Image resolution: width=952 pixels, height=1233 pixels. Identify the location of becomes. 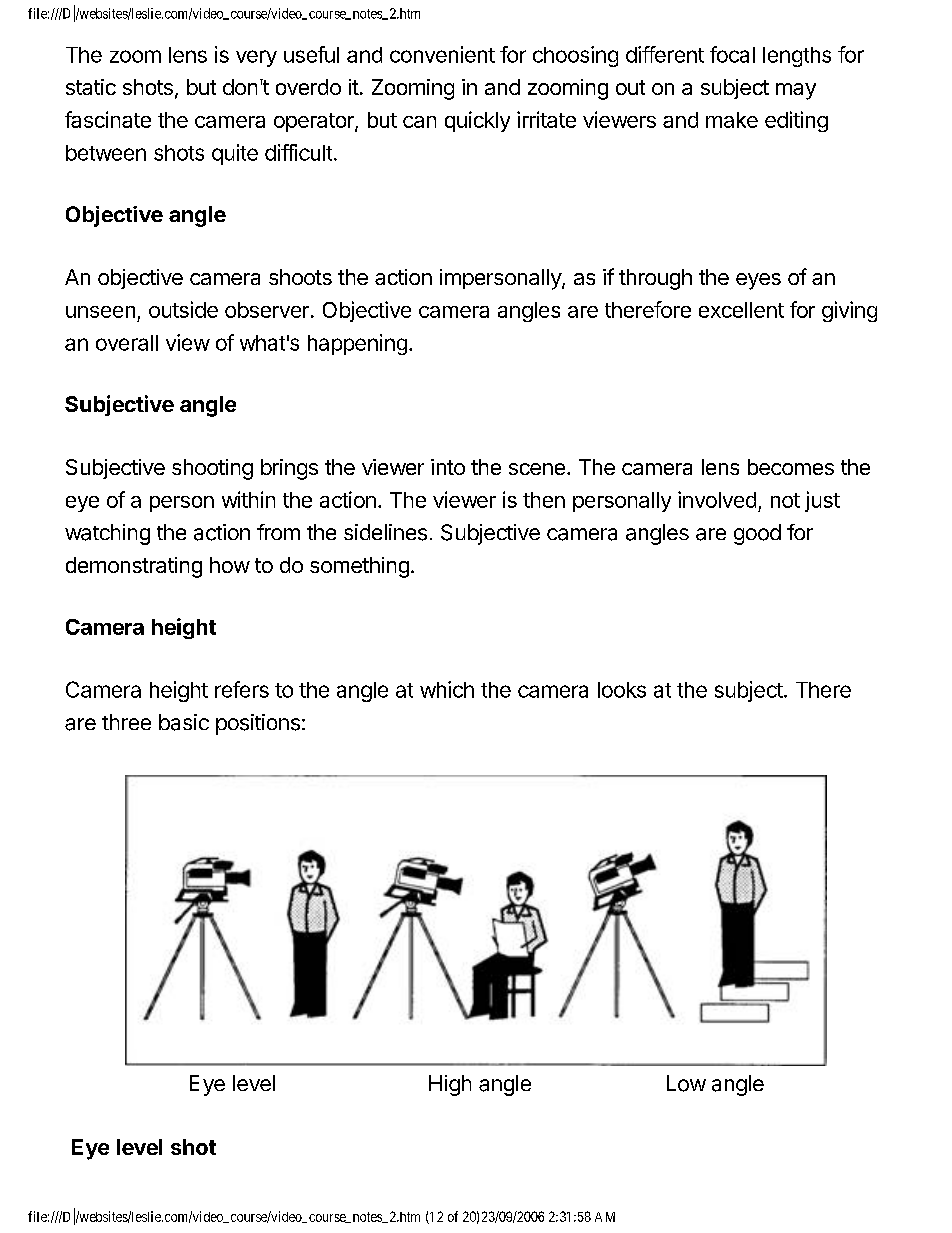
(791, 467).
